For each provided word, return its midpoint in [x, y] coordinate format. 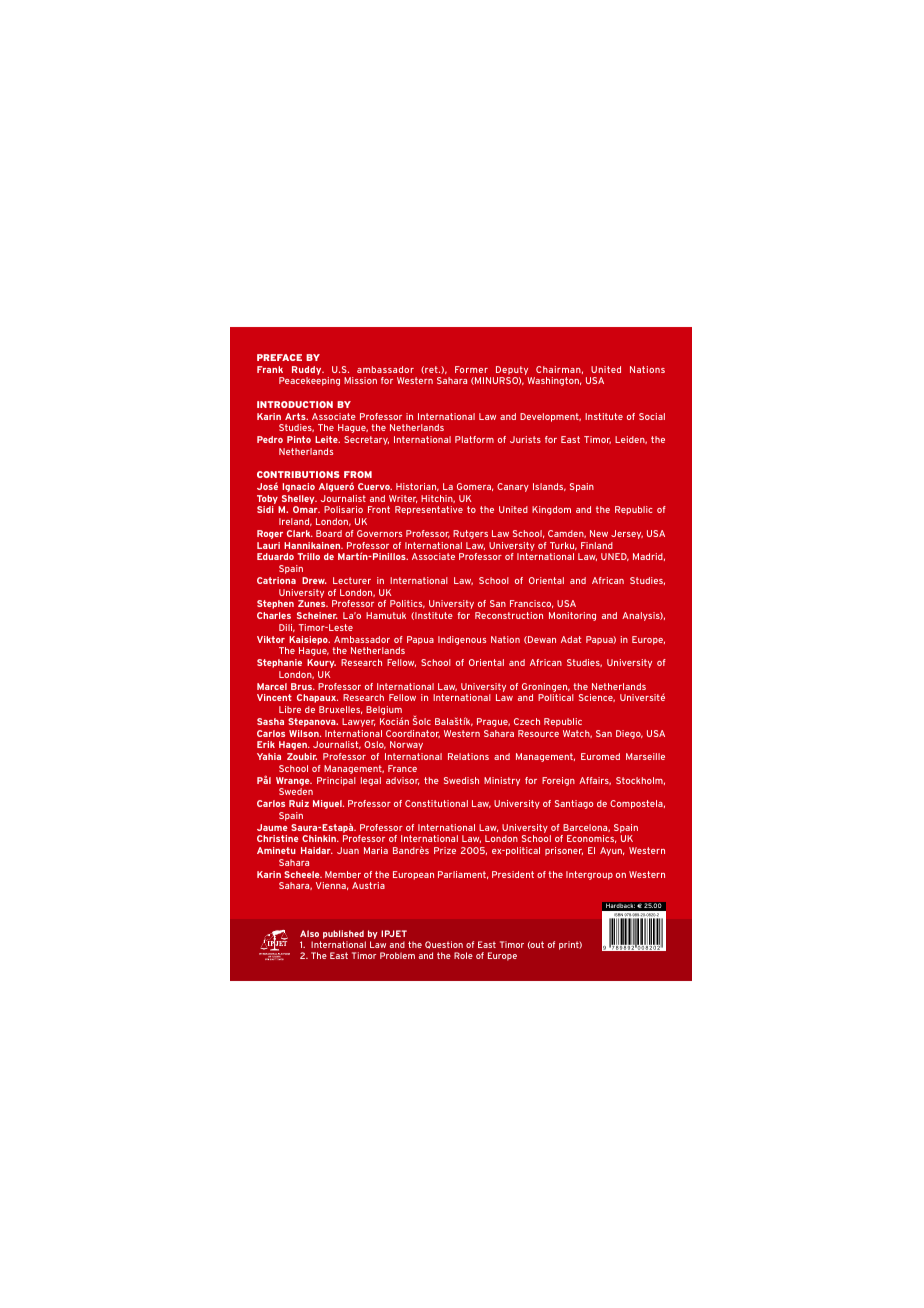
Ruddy [308, 370]
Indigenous [462, 640]
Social [652, 416]
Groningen [546, 687]
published [344, 936]
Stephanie [279, 663]
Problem [397, 955]
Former [471, 369]
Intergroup [589, 875]
